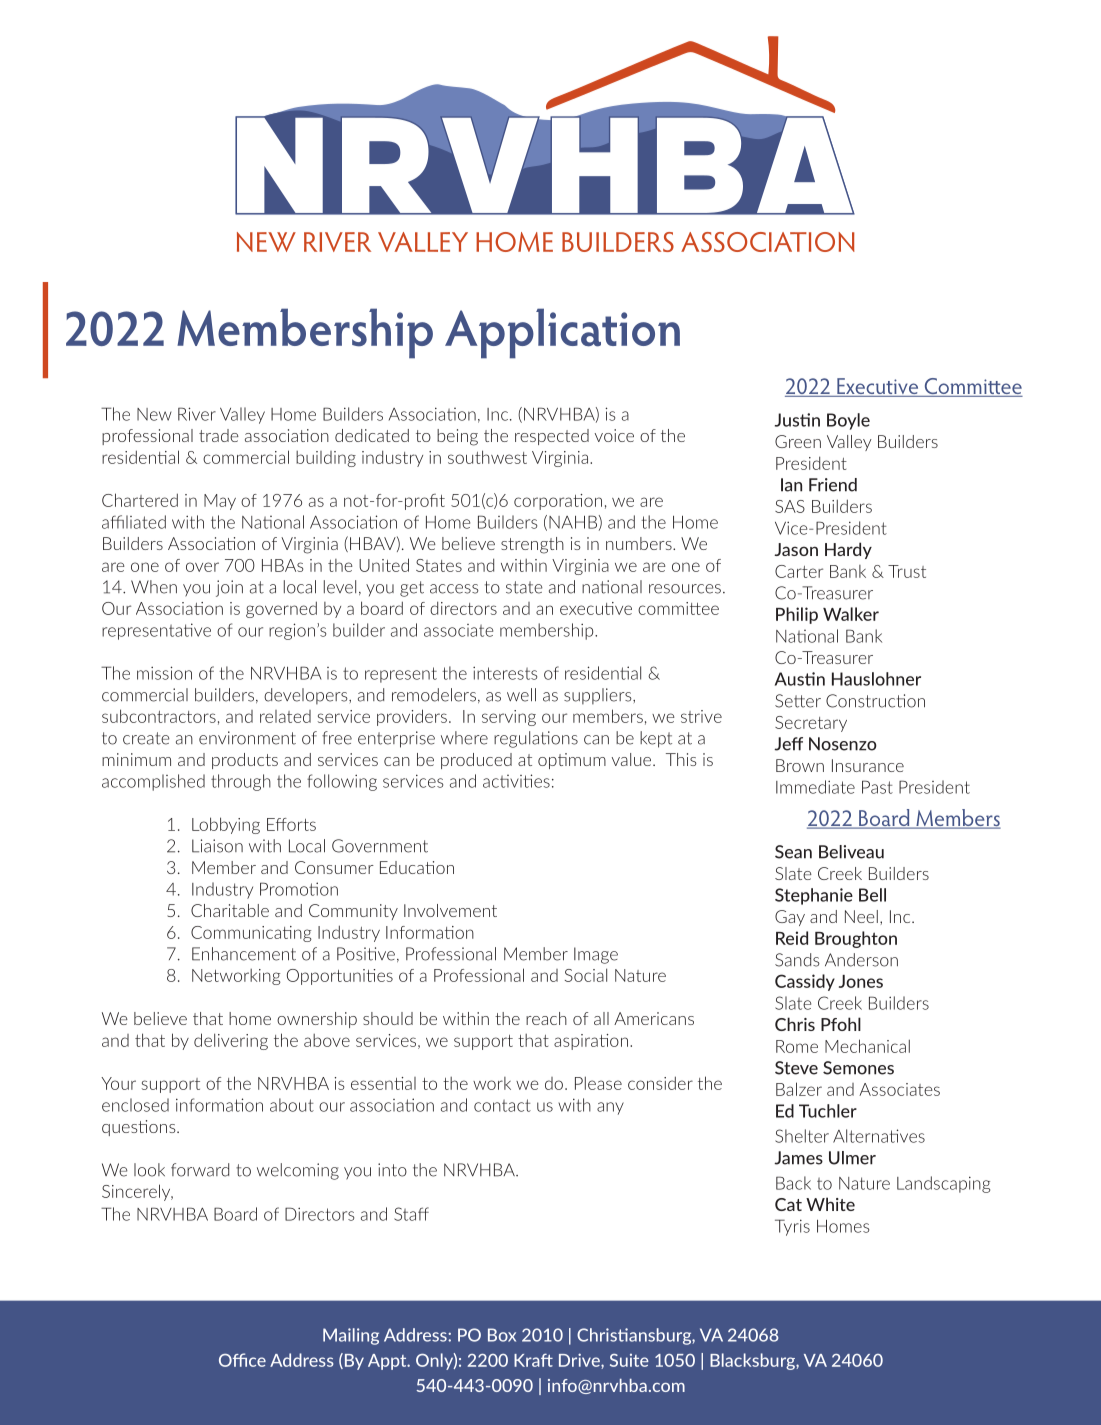  What do you see at coordinates (502, 1105) in the document?
I see `contact` at bounding box center [502, 1105].
